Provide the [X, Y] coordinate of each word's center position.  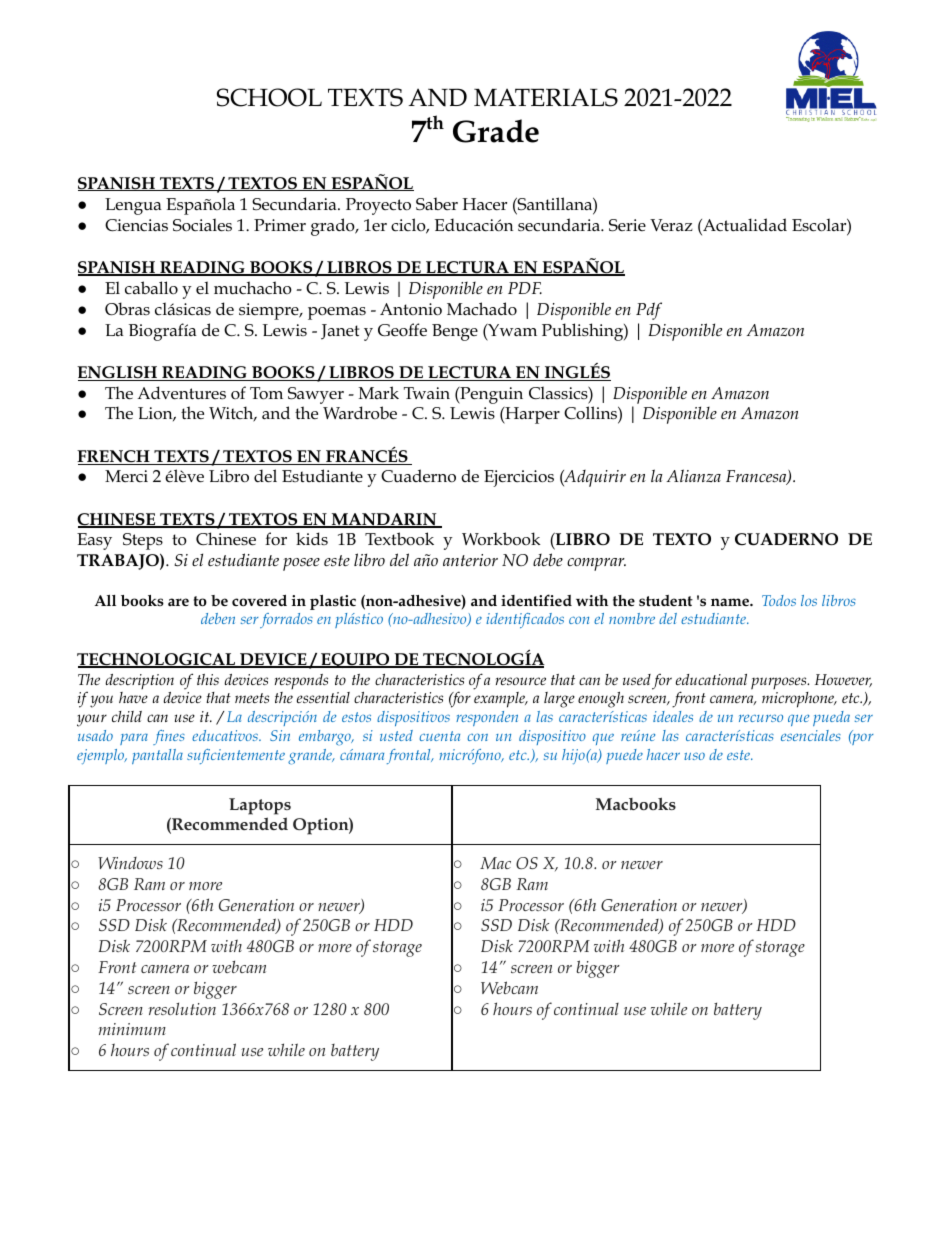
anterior [470, 560]
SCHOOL [269, 97]
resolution [182, 1008]
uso [694, 756]
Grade [496, 131]
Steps [143, 541]
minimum [132, 1029]
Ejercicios [519, 478]
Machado [482, 309]
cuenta [439, 736]
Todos [779, 600]
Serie [627, 225]
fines [169, 737]
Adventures [181, 393]
